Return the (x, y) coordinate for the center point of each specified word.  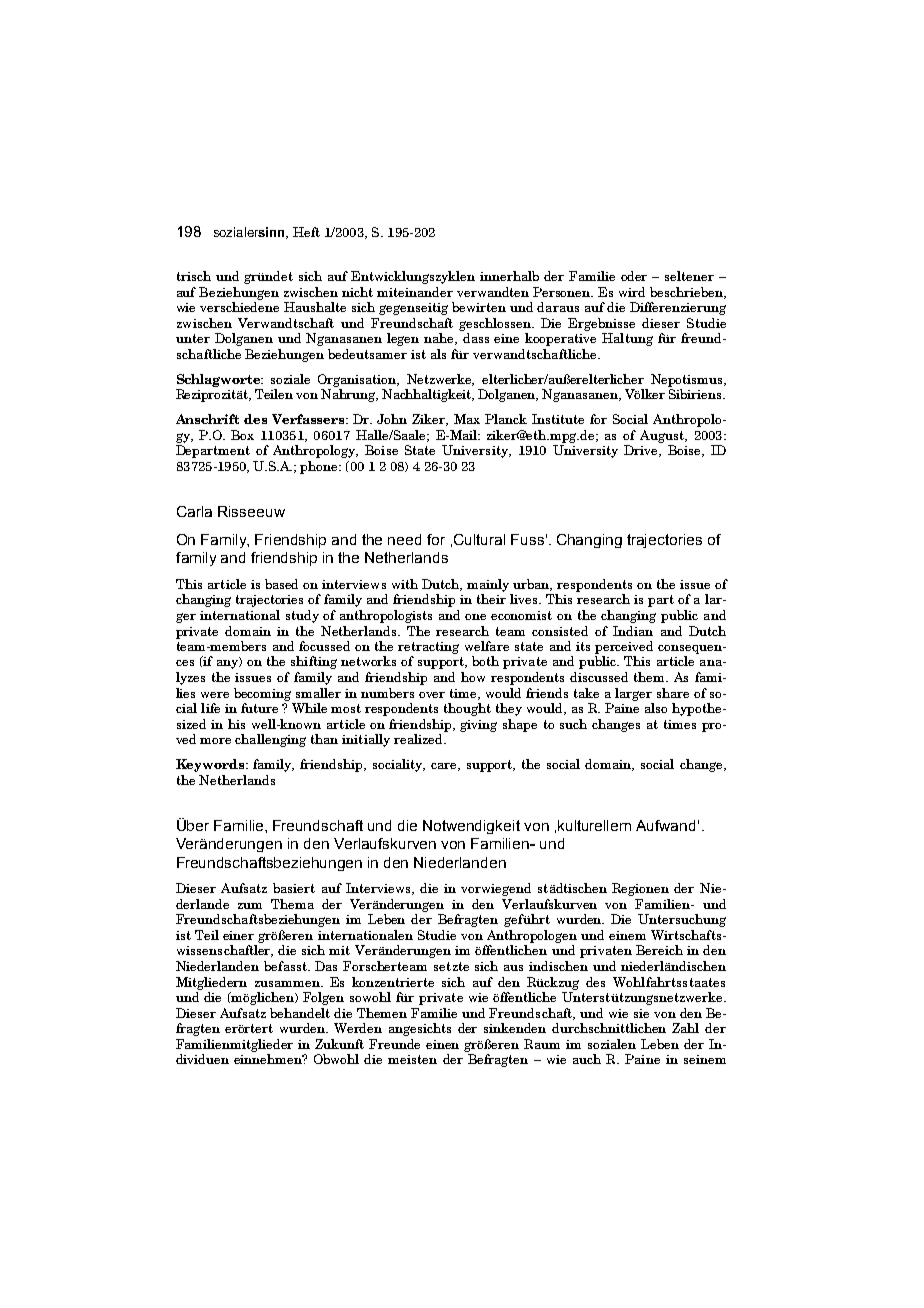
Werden (358, 1028)
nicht (357, 292)
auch (587, 1059)
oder (634, 276)
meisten (412, 1059)
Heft (306, 232)
